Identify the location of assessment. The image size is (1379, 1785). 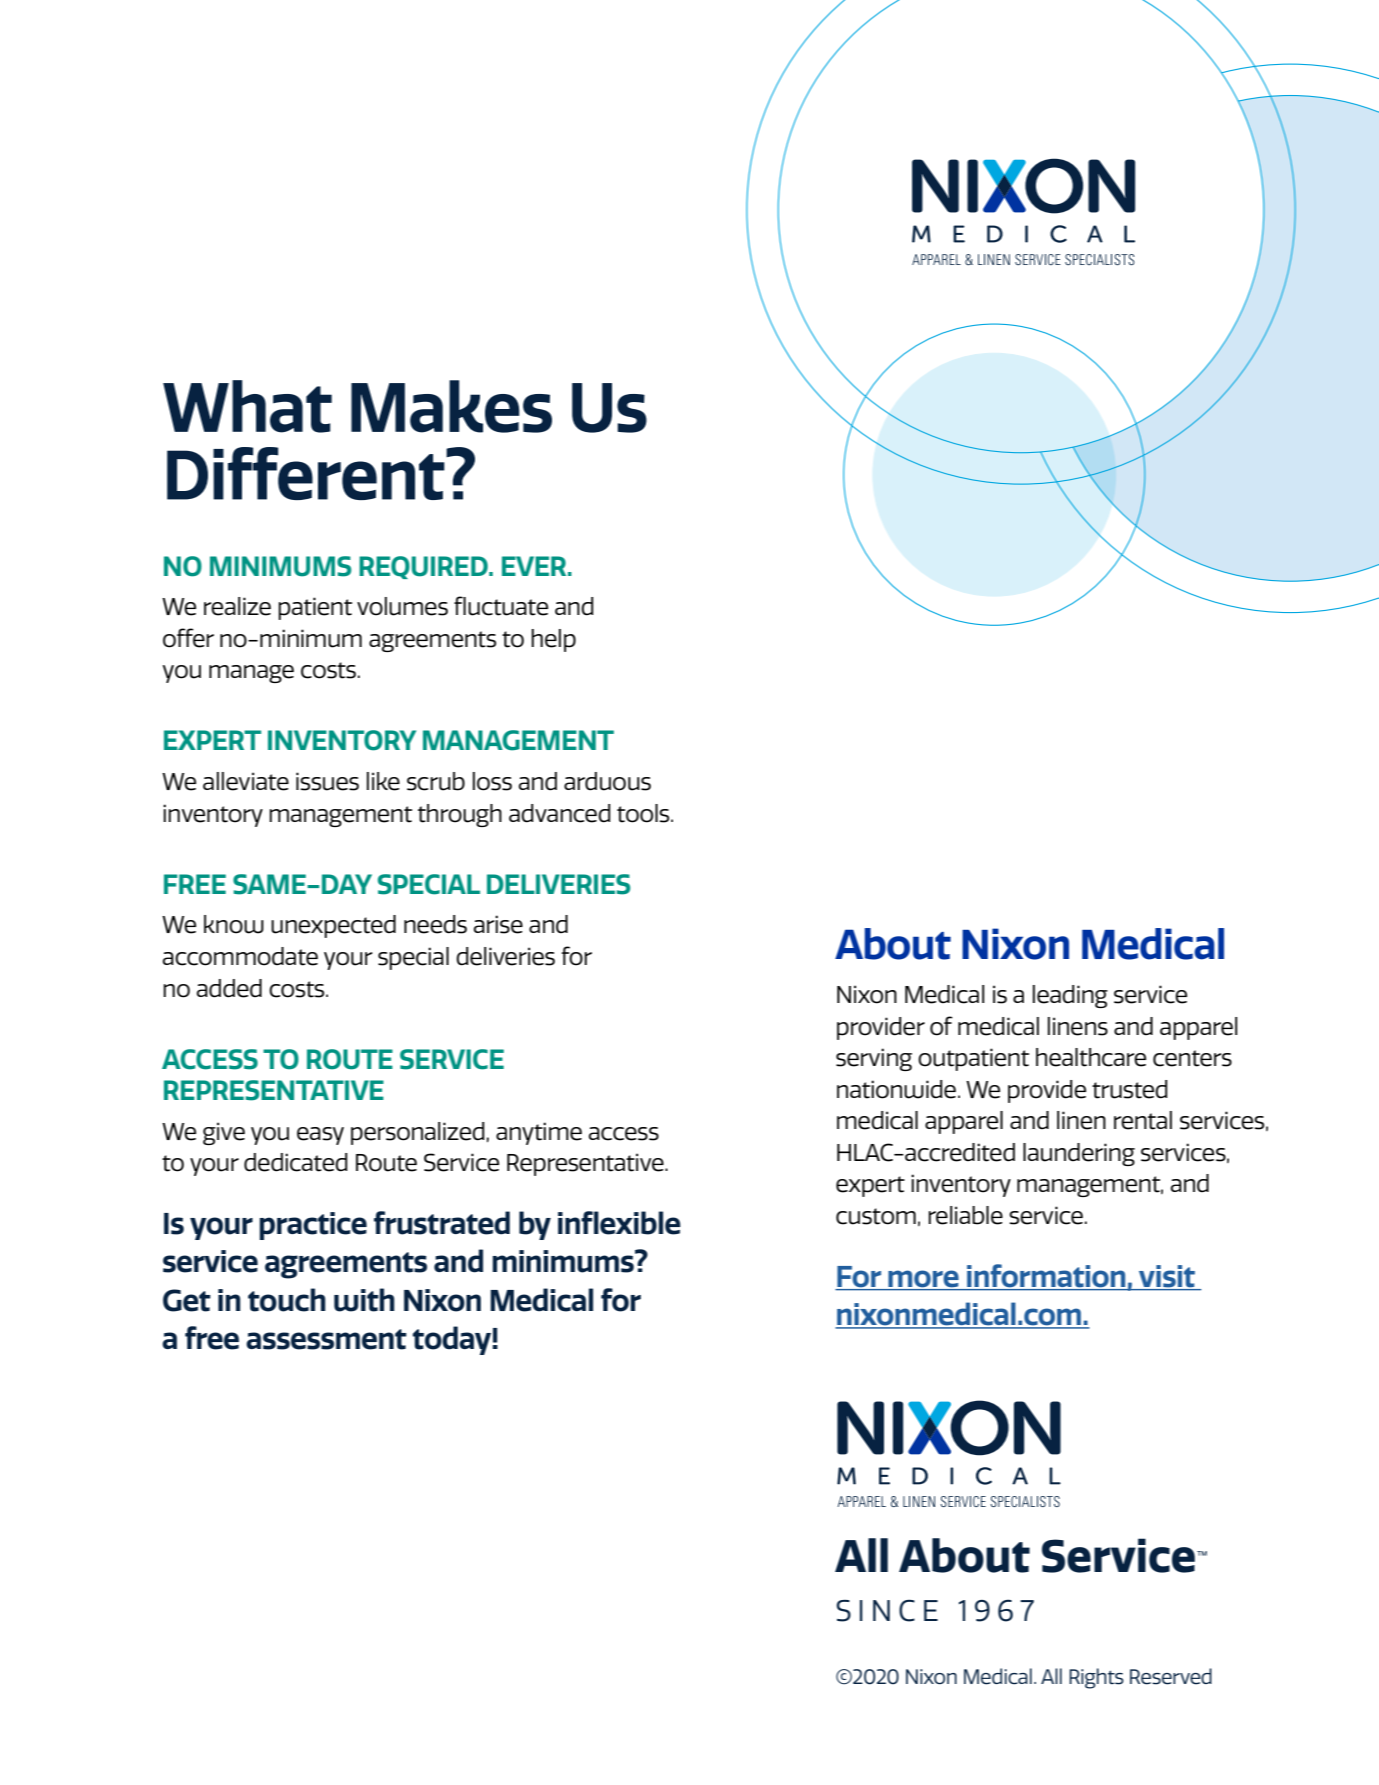
(326, 1339).
